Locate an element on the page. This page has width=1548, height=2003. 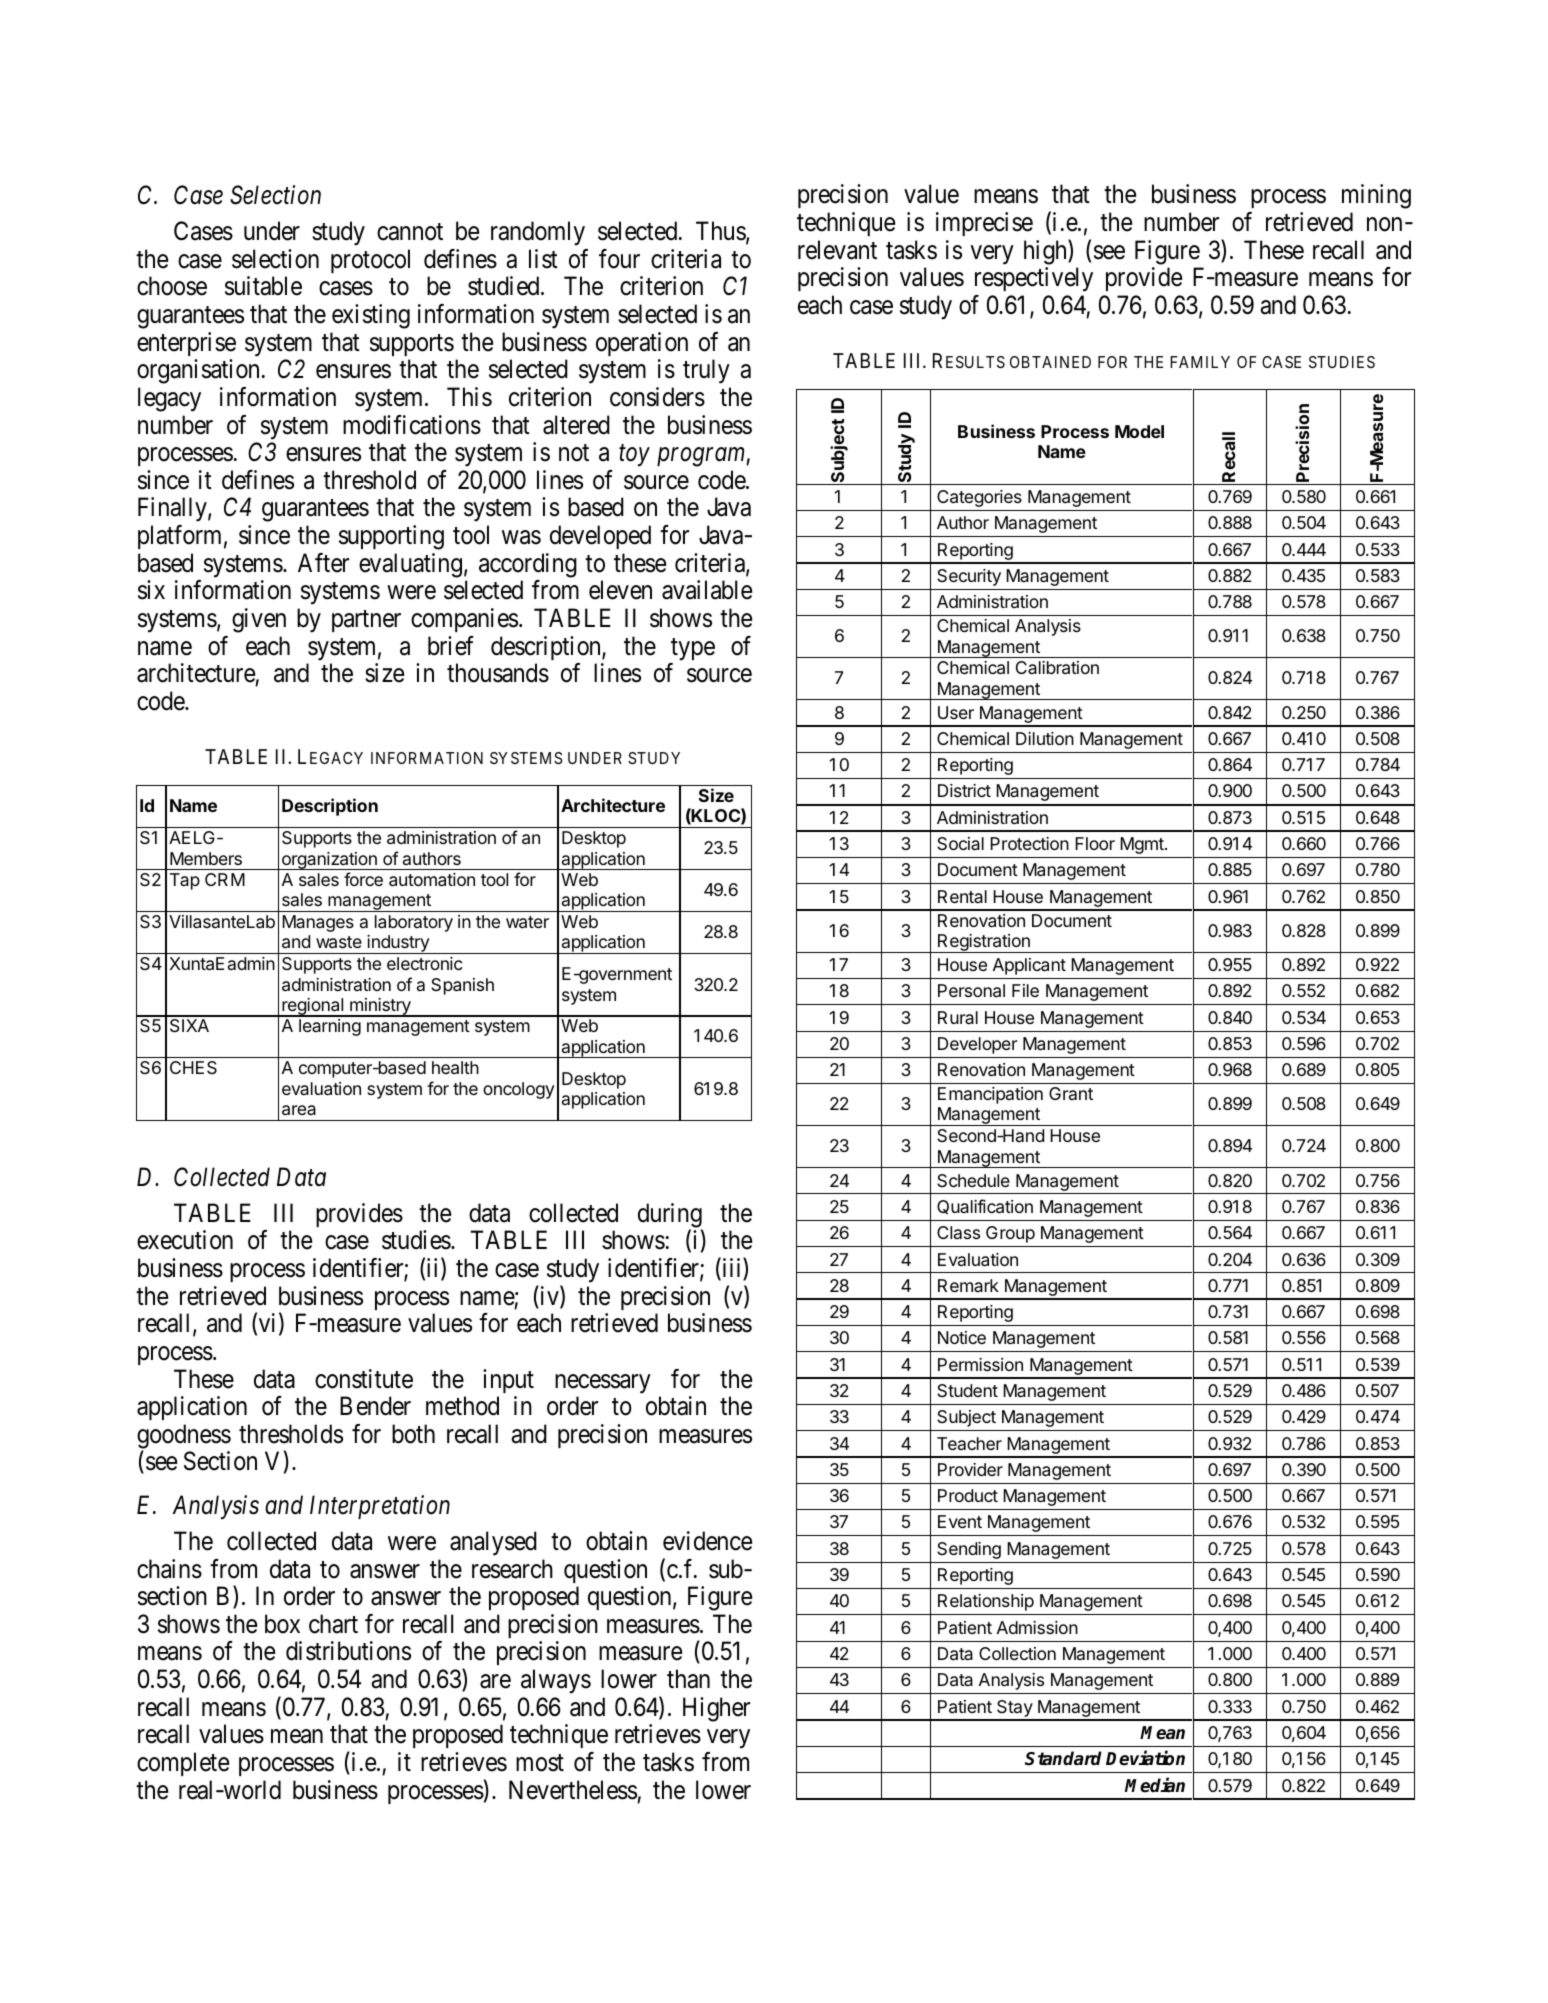
Thus is located at coordinates (721, 232).
